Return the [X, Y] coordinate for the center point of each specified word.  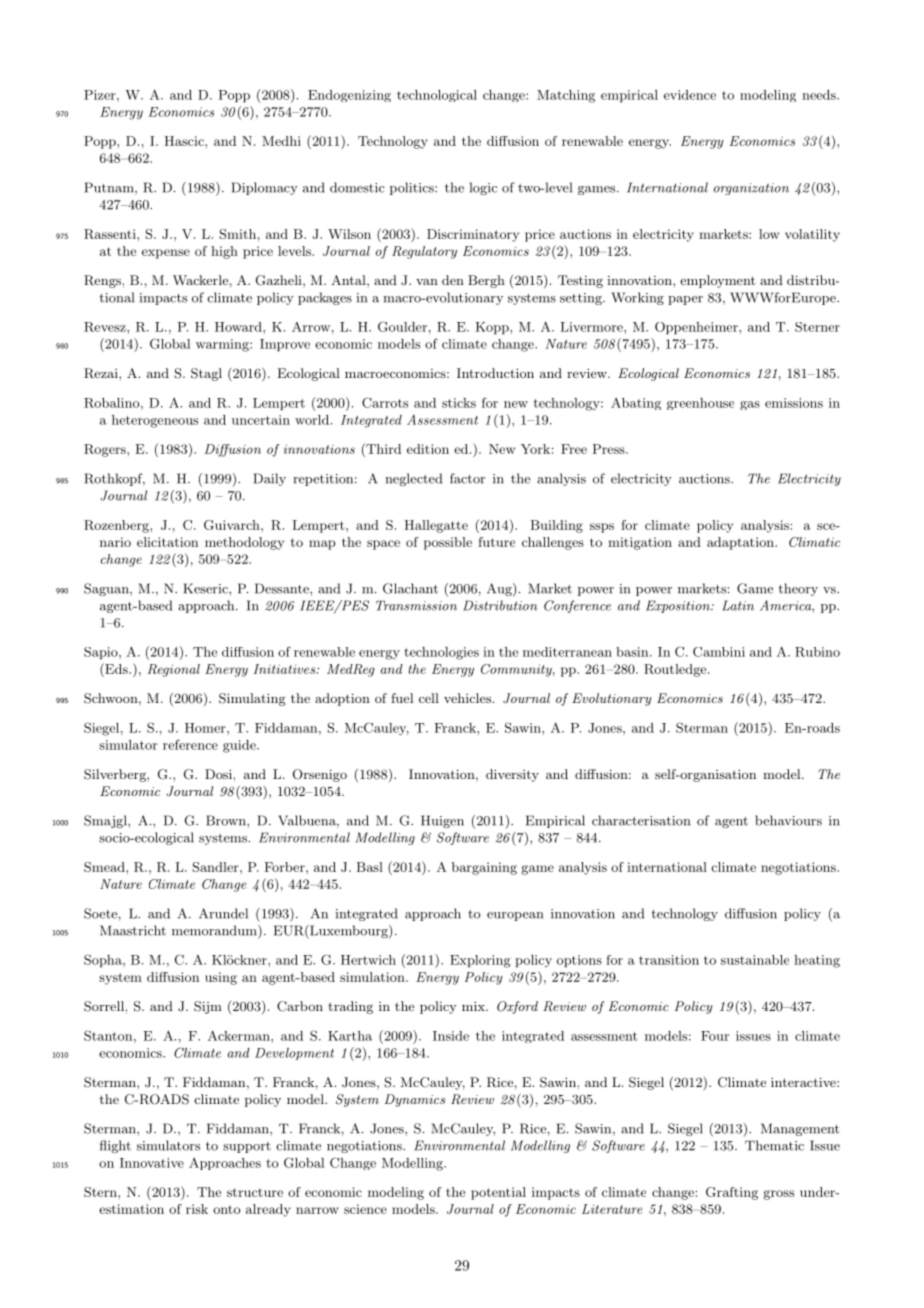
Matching [566, 96]
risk [197, 1209]
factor [467, 478]
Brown [227, 820]
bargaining [484, 868]
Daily [270, 479]
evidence [690, 95]
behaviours [788, 820]
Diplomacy [265, 188]
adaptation [741, 543]
